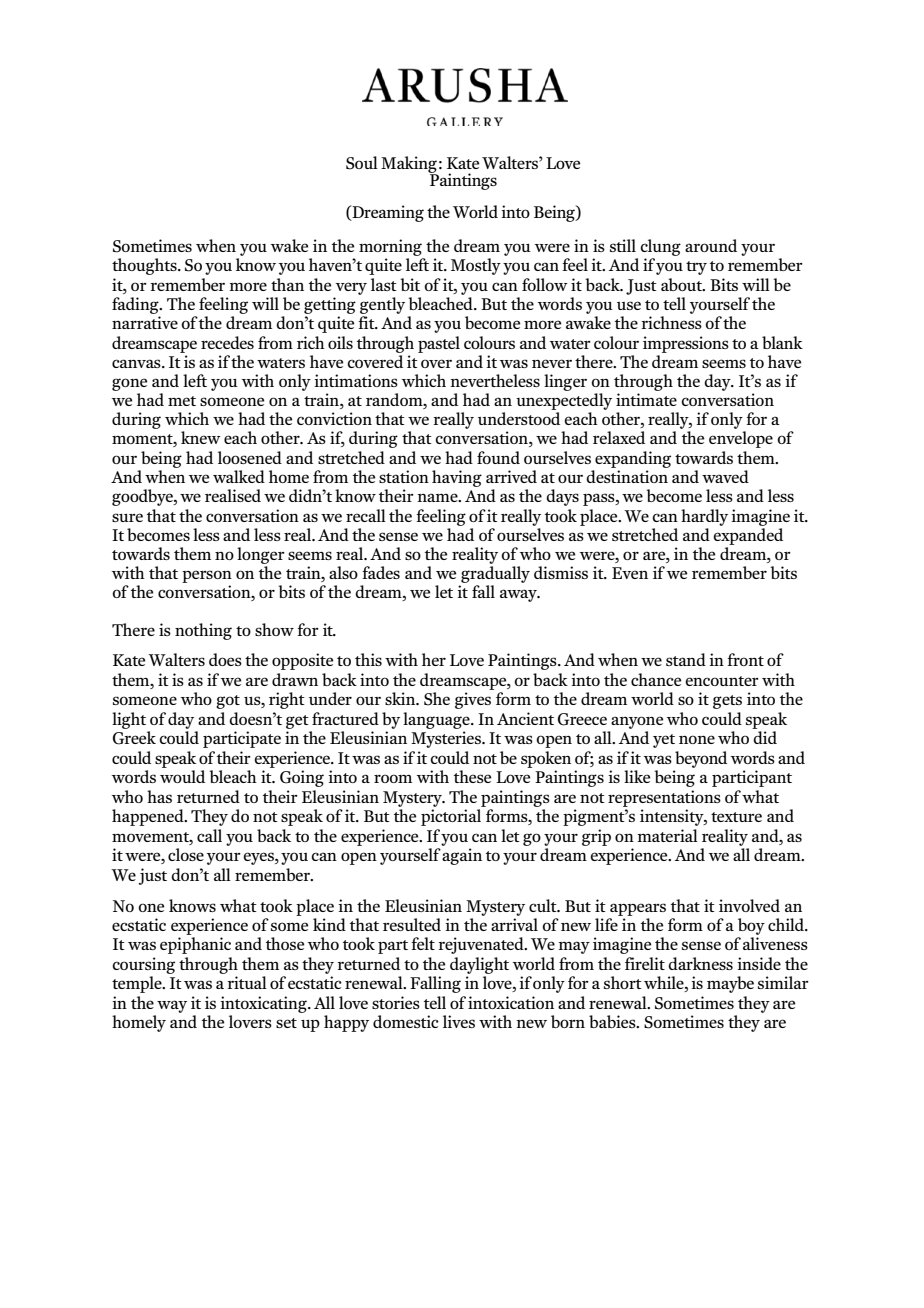  I want to click on Mysteries, so click(447, 739).
